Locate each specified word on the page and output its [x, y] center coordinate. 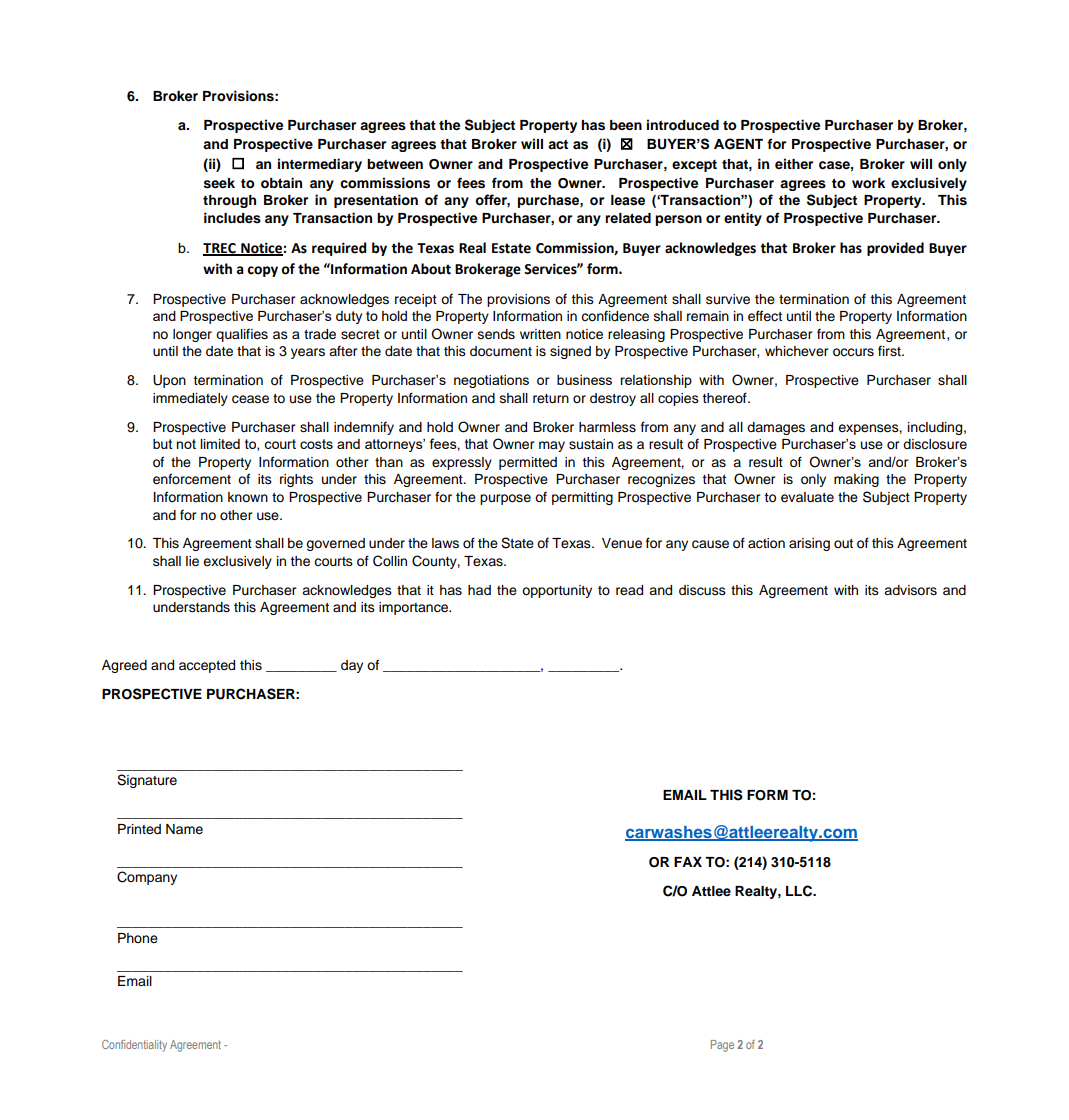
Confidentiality [134, 1046]
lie [192, 561]
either [794, 163]
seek [219, 183]
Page [722, 1046]
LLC [800, 891]
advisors [910, 590]
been [626, 125]
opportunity [557, 591]
